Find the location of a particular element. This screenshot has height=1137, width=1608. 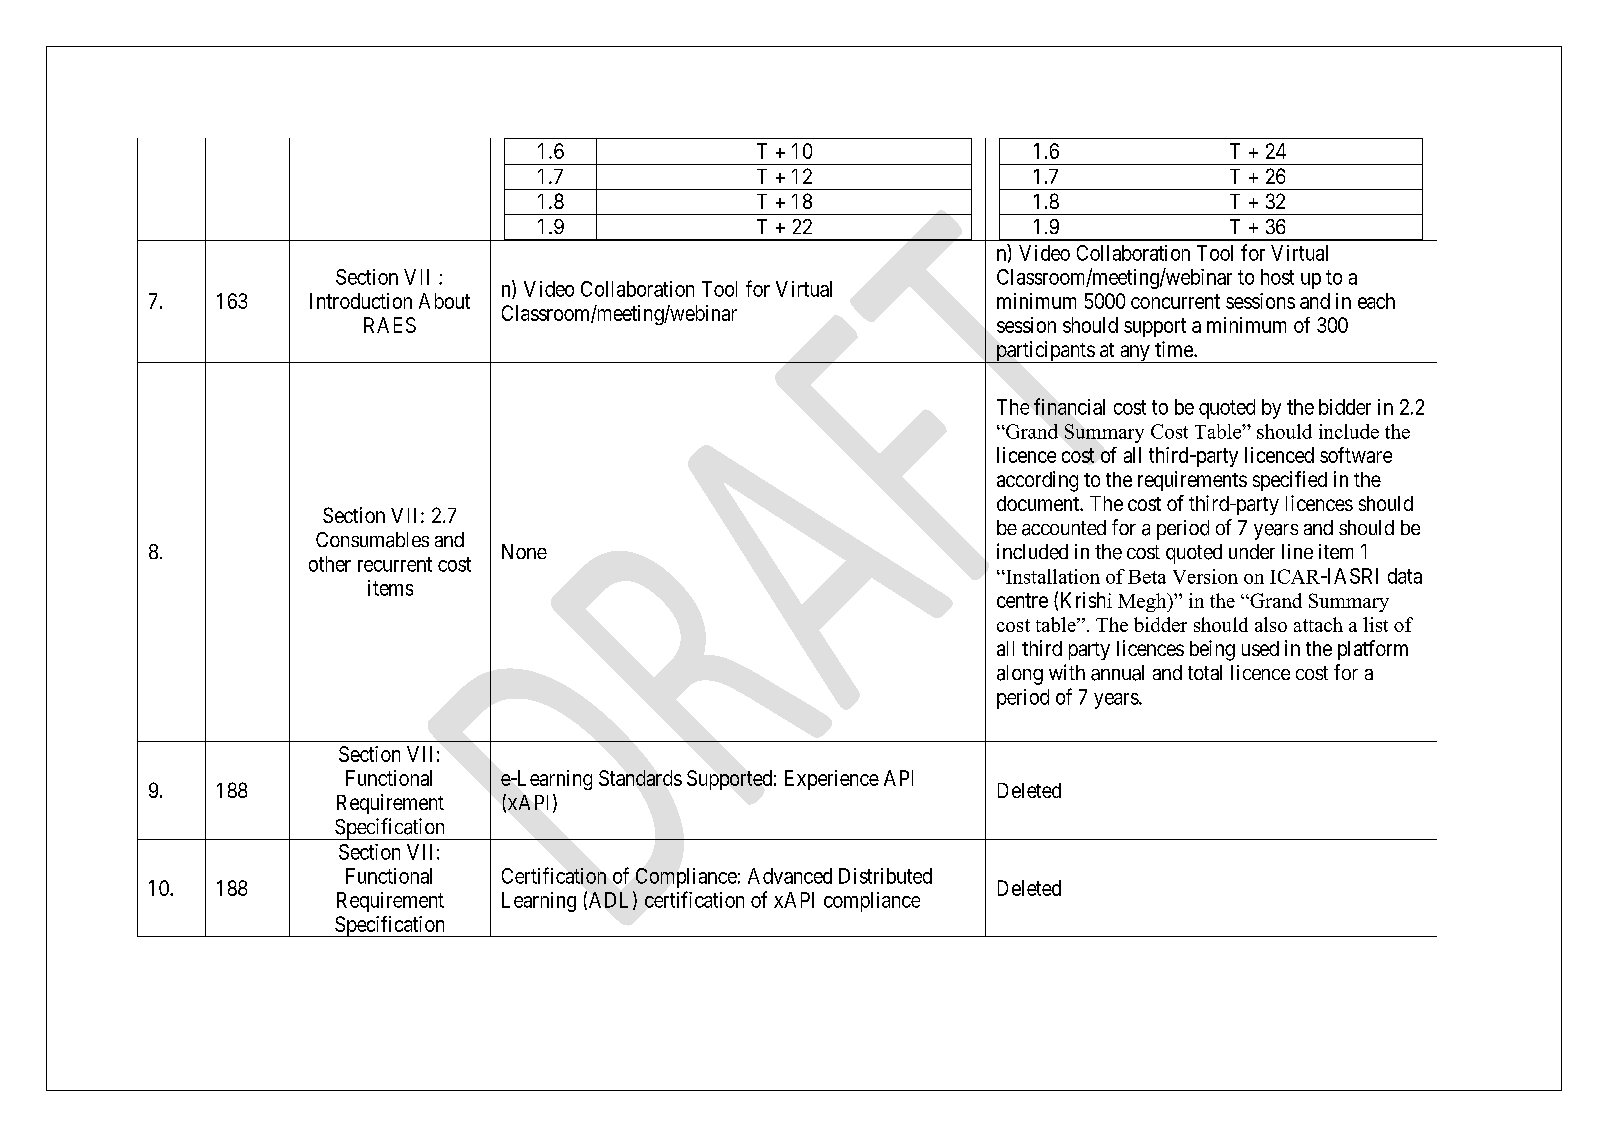

along is located at coordinates (1020, 675).
